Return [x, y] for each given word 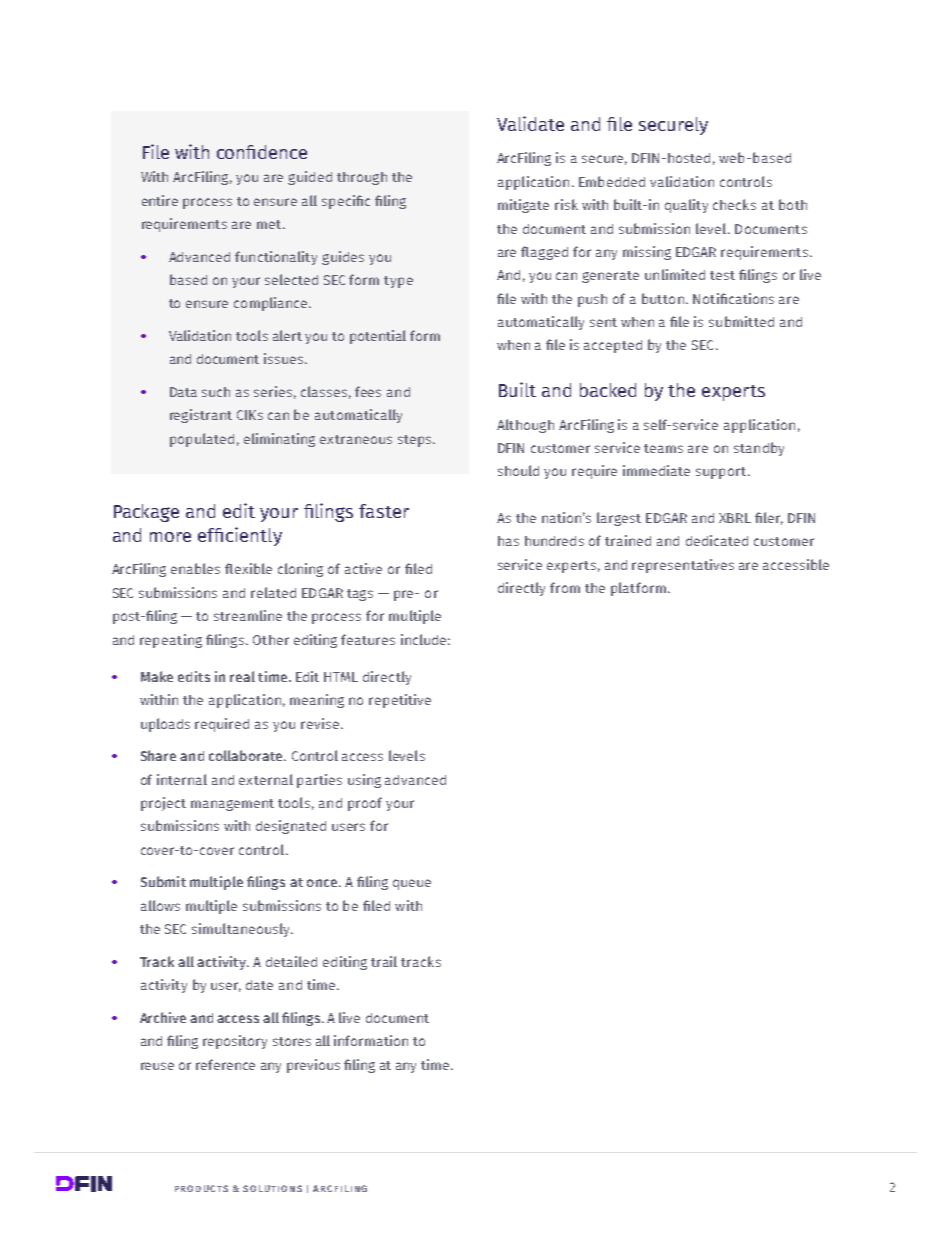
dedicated [717, 540]
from [565, 587]
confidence [262, 152]
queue [412, 884]
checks [734, 204]
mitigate [523, 206]
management [232, 805]
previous [313, 1066]
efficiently [240, 536]
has [508, 541]
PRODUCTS [201, 1188]
